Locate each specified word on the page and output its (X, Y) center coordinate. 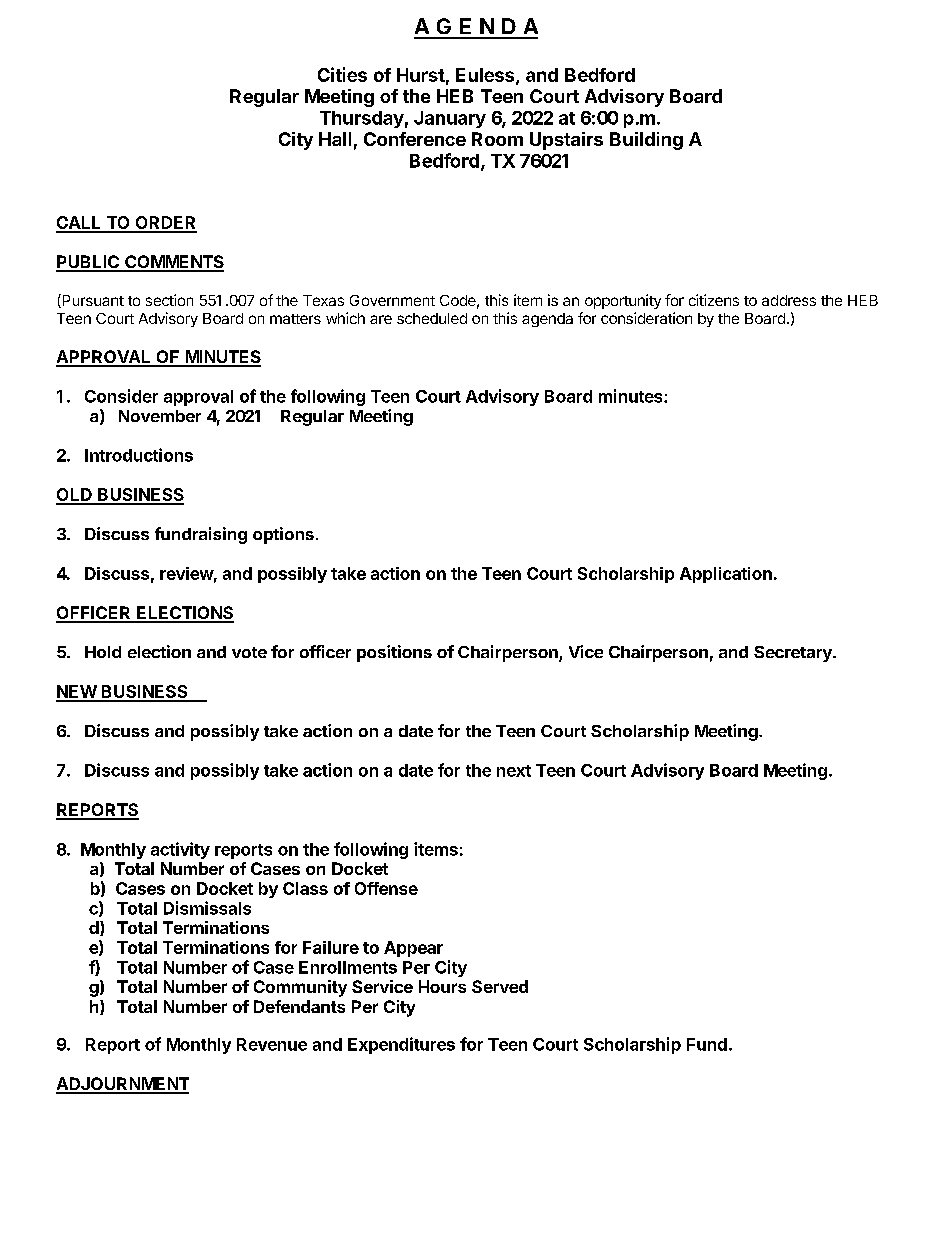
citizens (714, 300)
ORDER (165, 224)
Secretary (794, 654)
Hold (103, 652)
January (450, 119)
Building (646, 141)
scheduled (432, 318)
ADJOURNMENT (122, 1085)
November (160, 416)
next (514, 771)
